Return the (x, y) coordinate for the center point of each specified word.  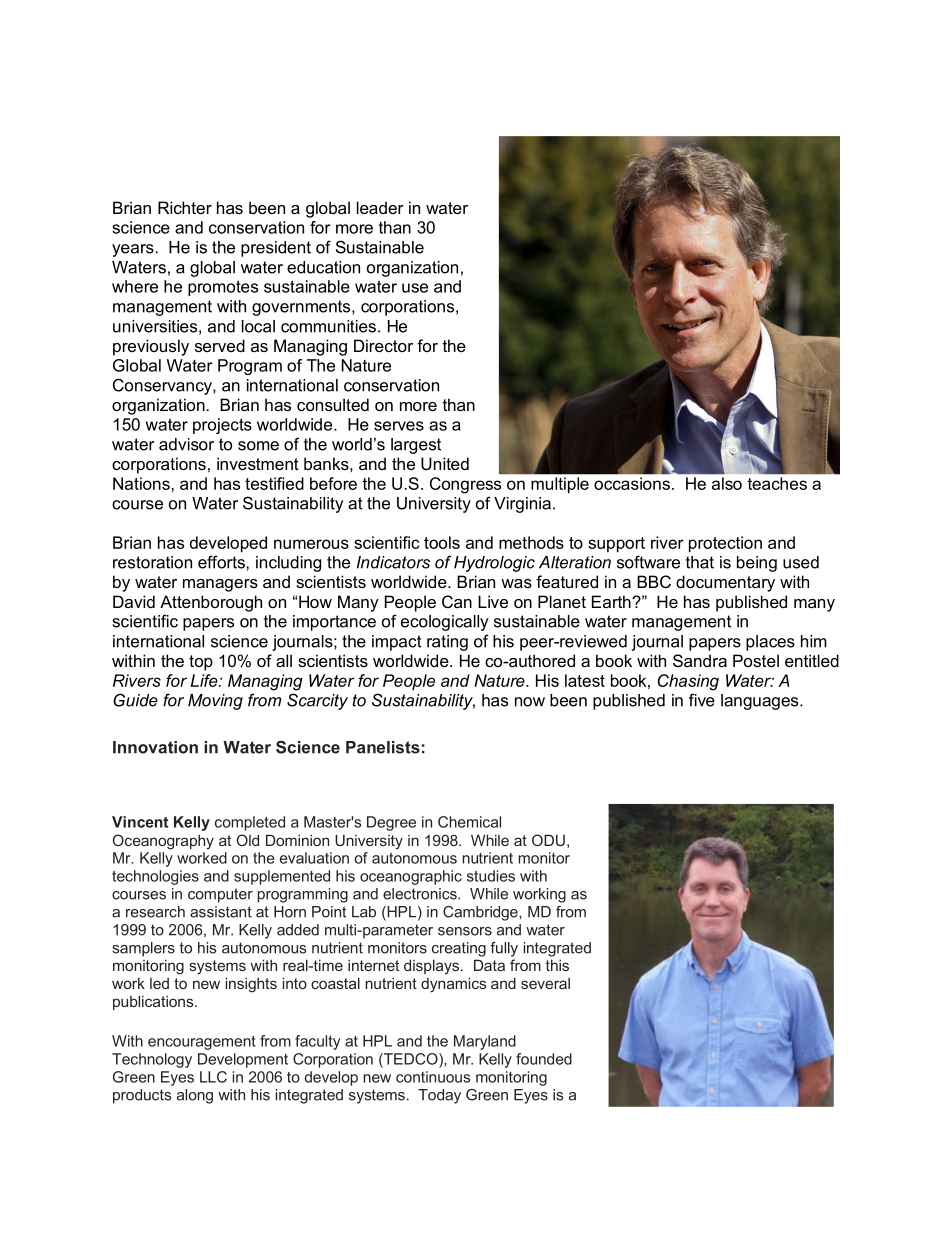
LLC (213, 1077)
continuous (433, 1077)
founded (544, 1059)
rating (447, 643)
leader (380, 207)
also (727, 483)
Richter (185, 207)
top (201, 663)
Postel (756, 660)
